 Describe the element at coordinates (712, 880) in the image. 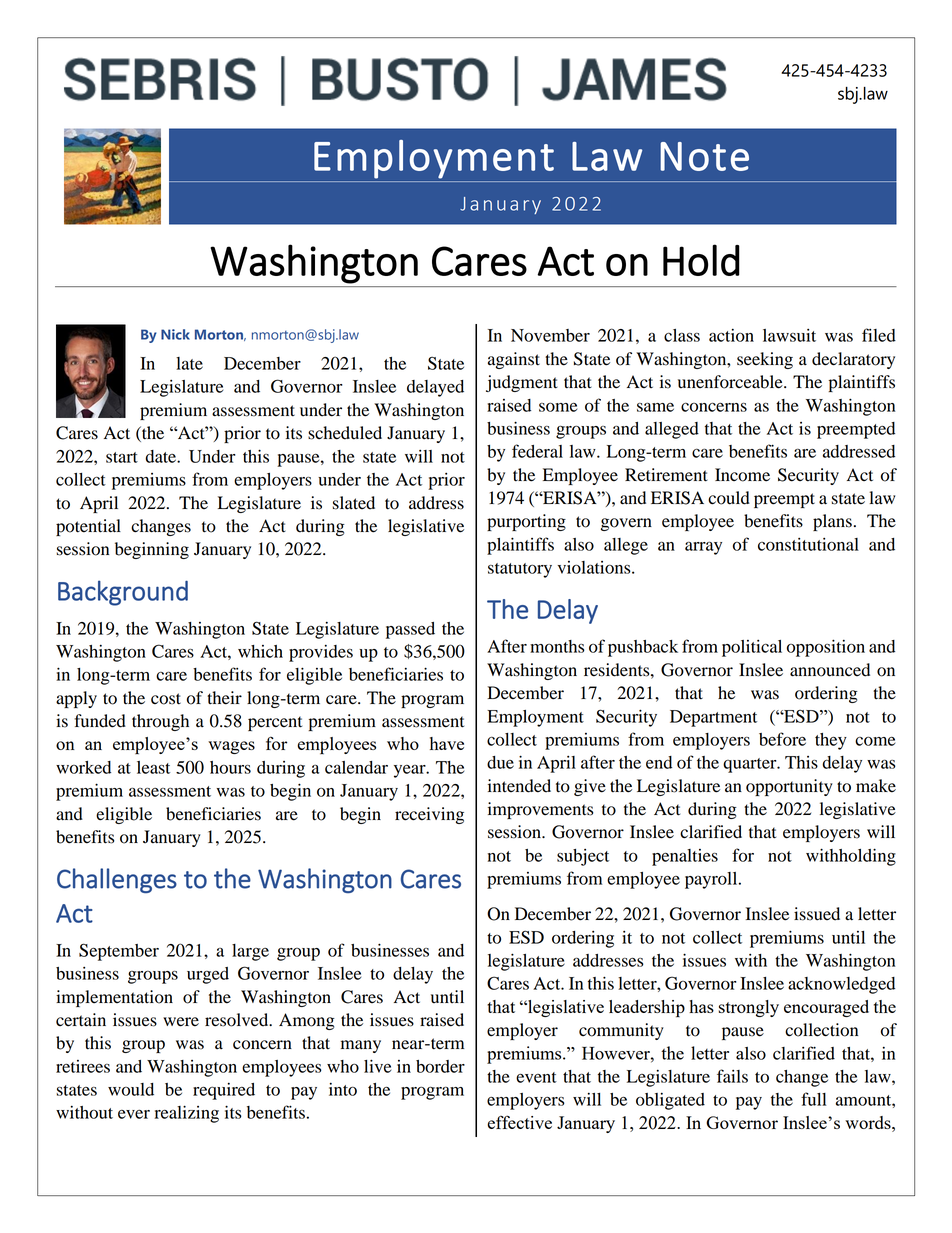

I see `payroll` at that location.
